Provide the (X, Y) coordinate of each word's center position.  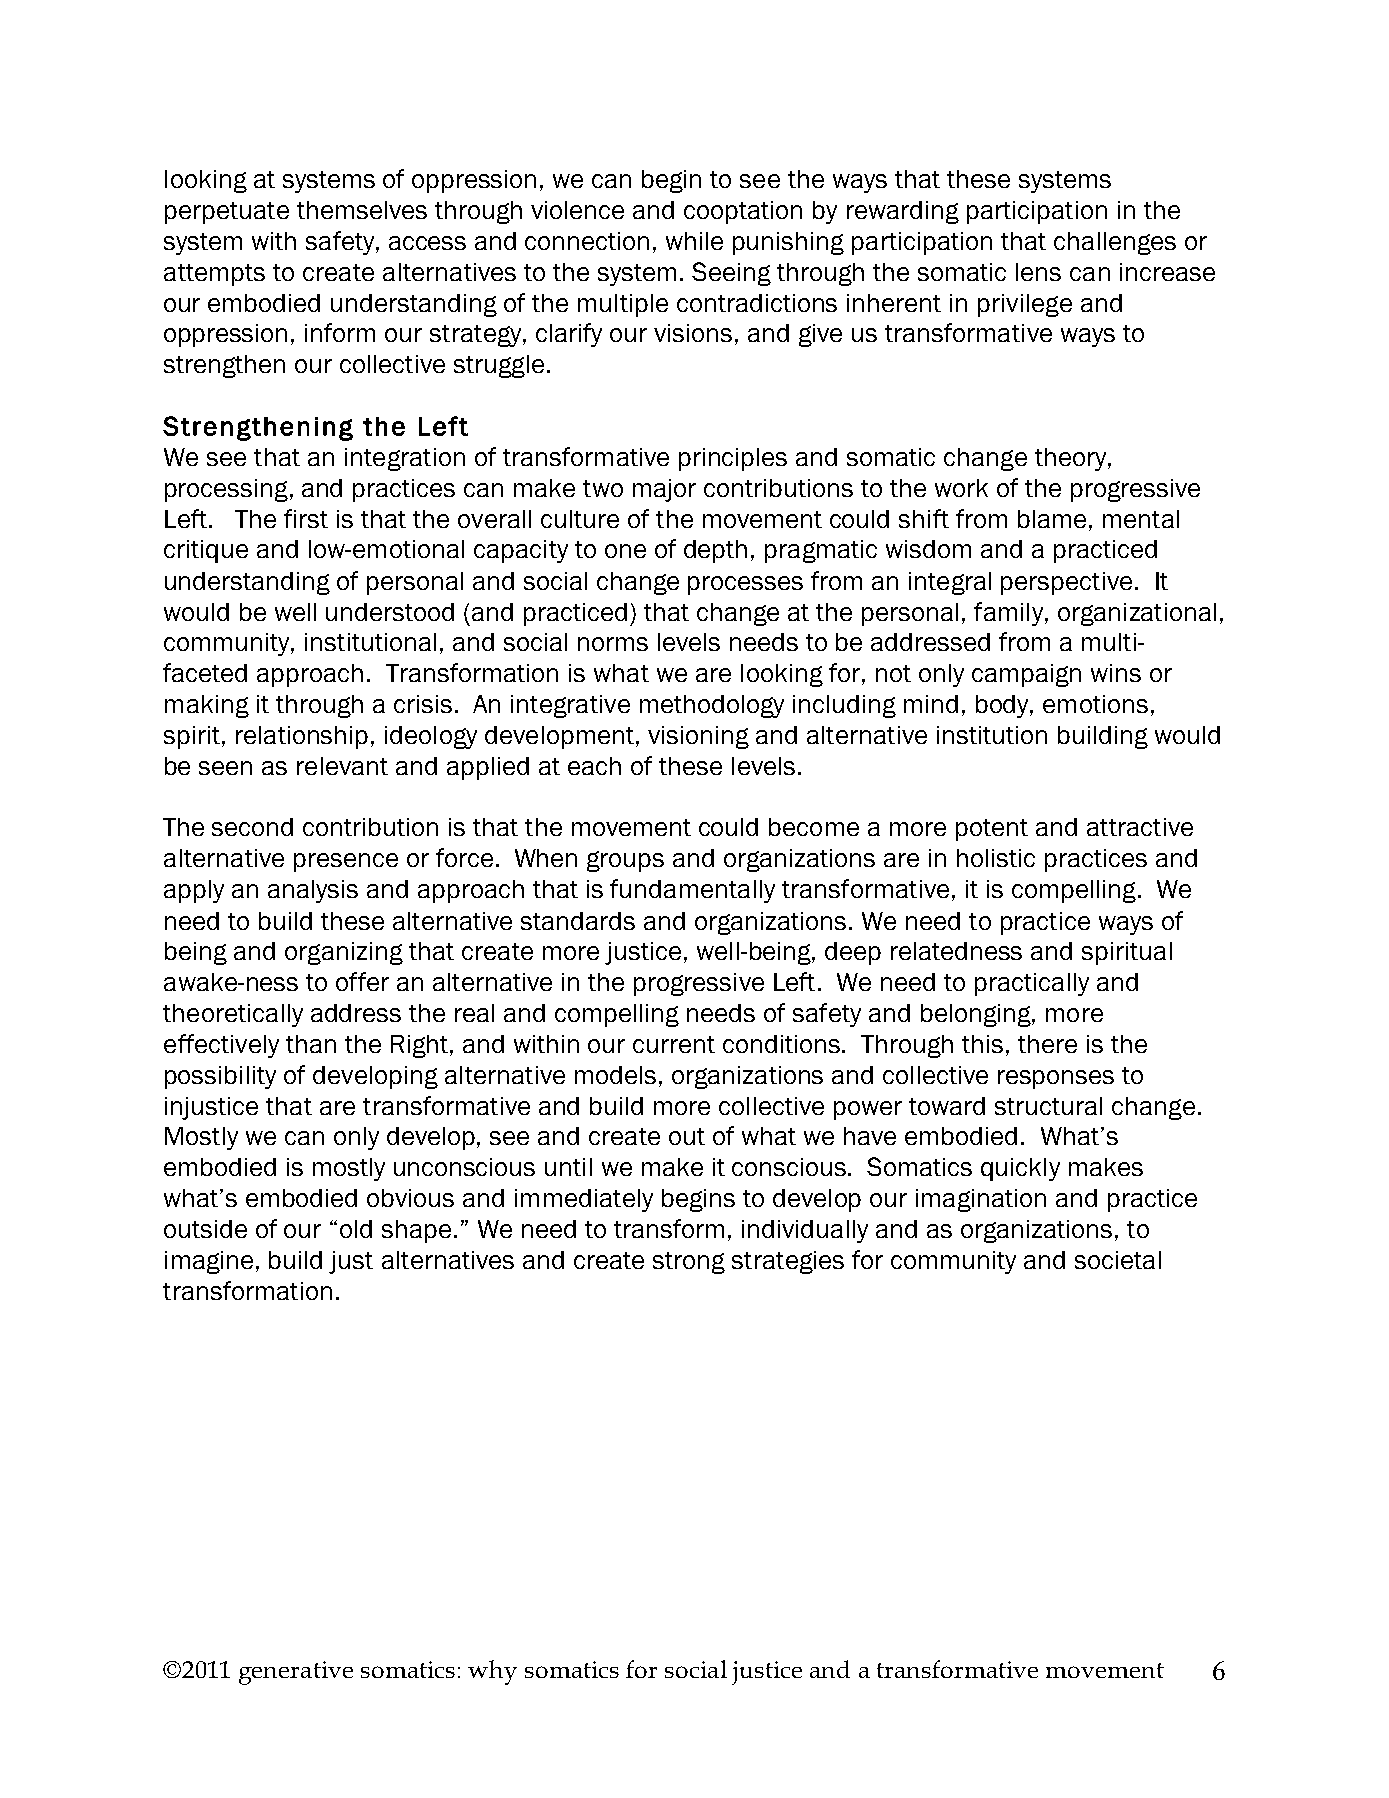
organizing (344, 953)
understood (390, 612)
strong (689, 1263)
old (356, 1229)
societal (1118, 1260)
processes (745, 585)
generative (296, 1673)
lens (1038, 272)
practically (1032, 984)
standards (578, 921)
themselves (362, 210)
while (694, 241)
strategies (788, 1262)
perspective (1066, 583)
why (492, 1672)
